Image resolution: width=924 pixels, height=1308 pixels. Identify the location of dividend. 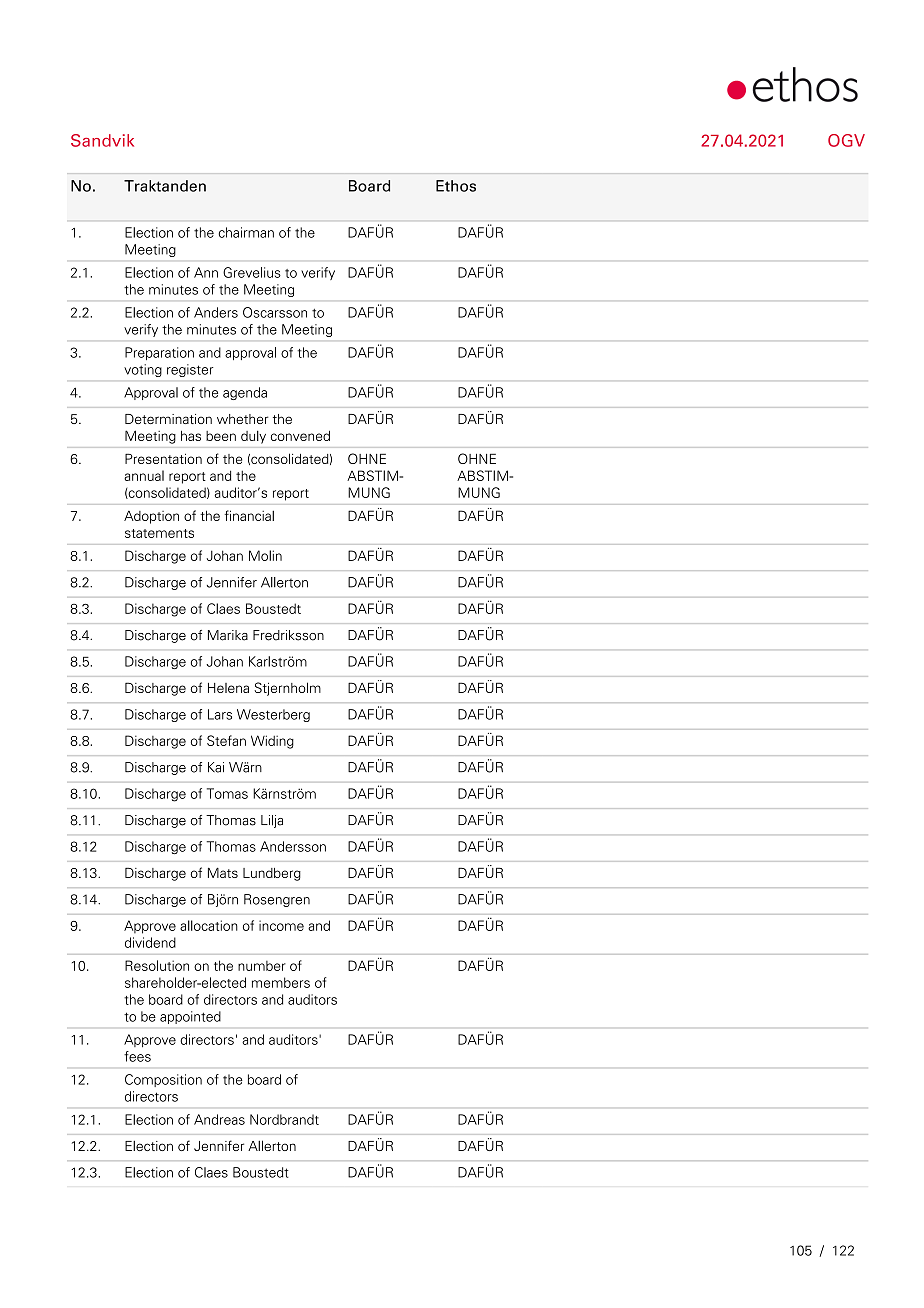
(150, 942).
